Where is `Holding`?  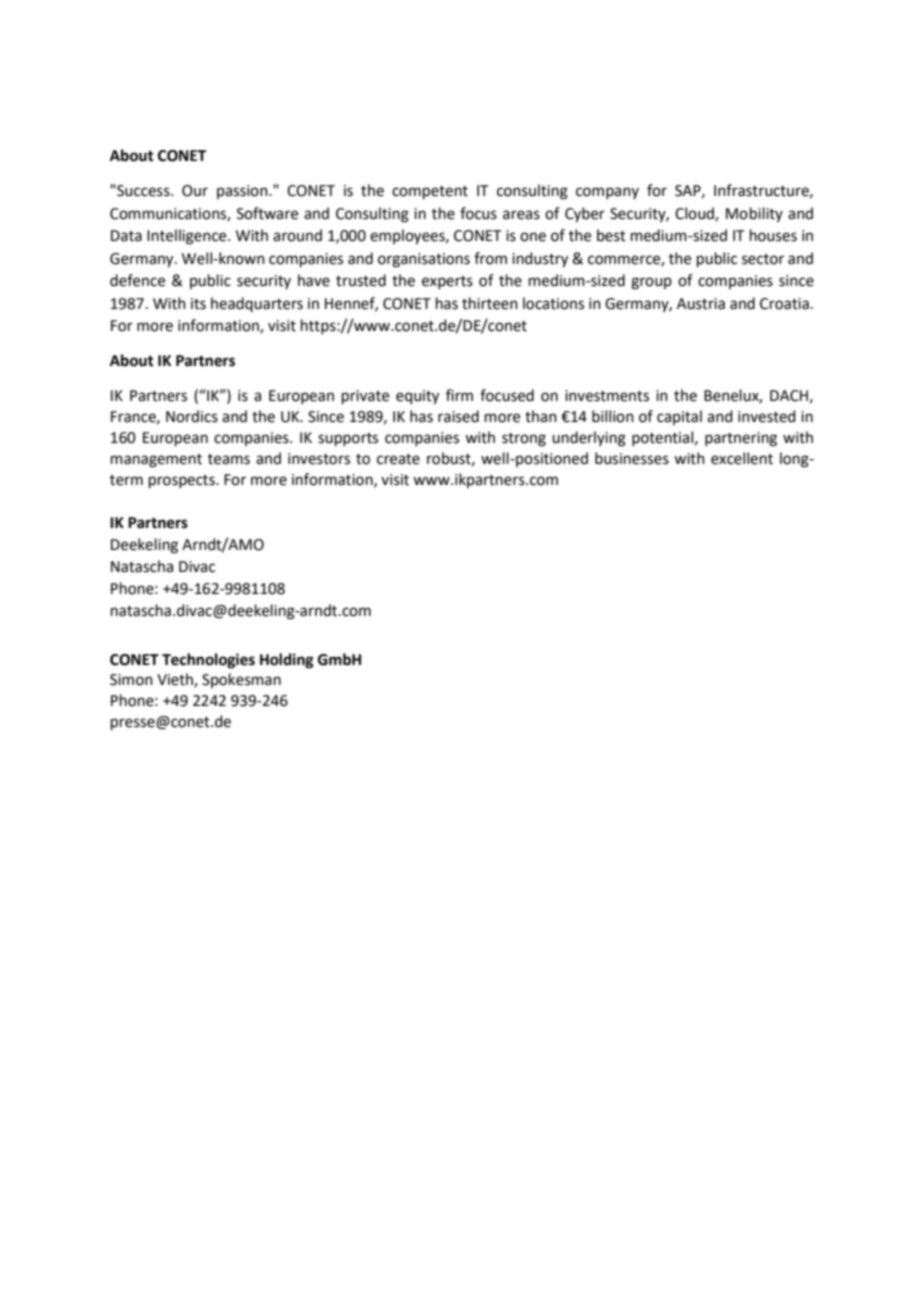 Holding is located at coordinates (287, 661).
